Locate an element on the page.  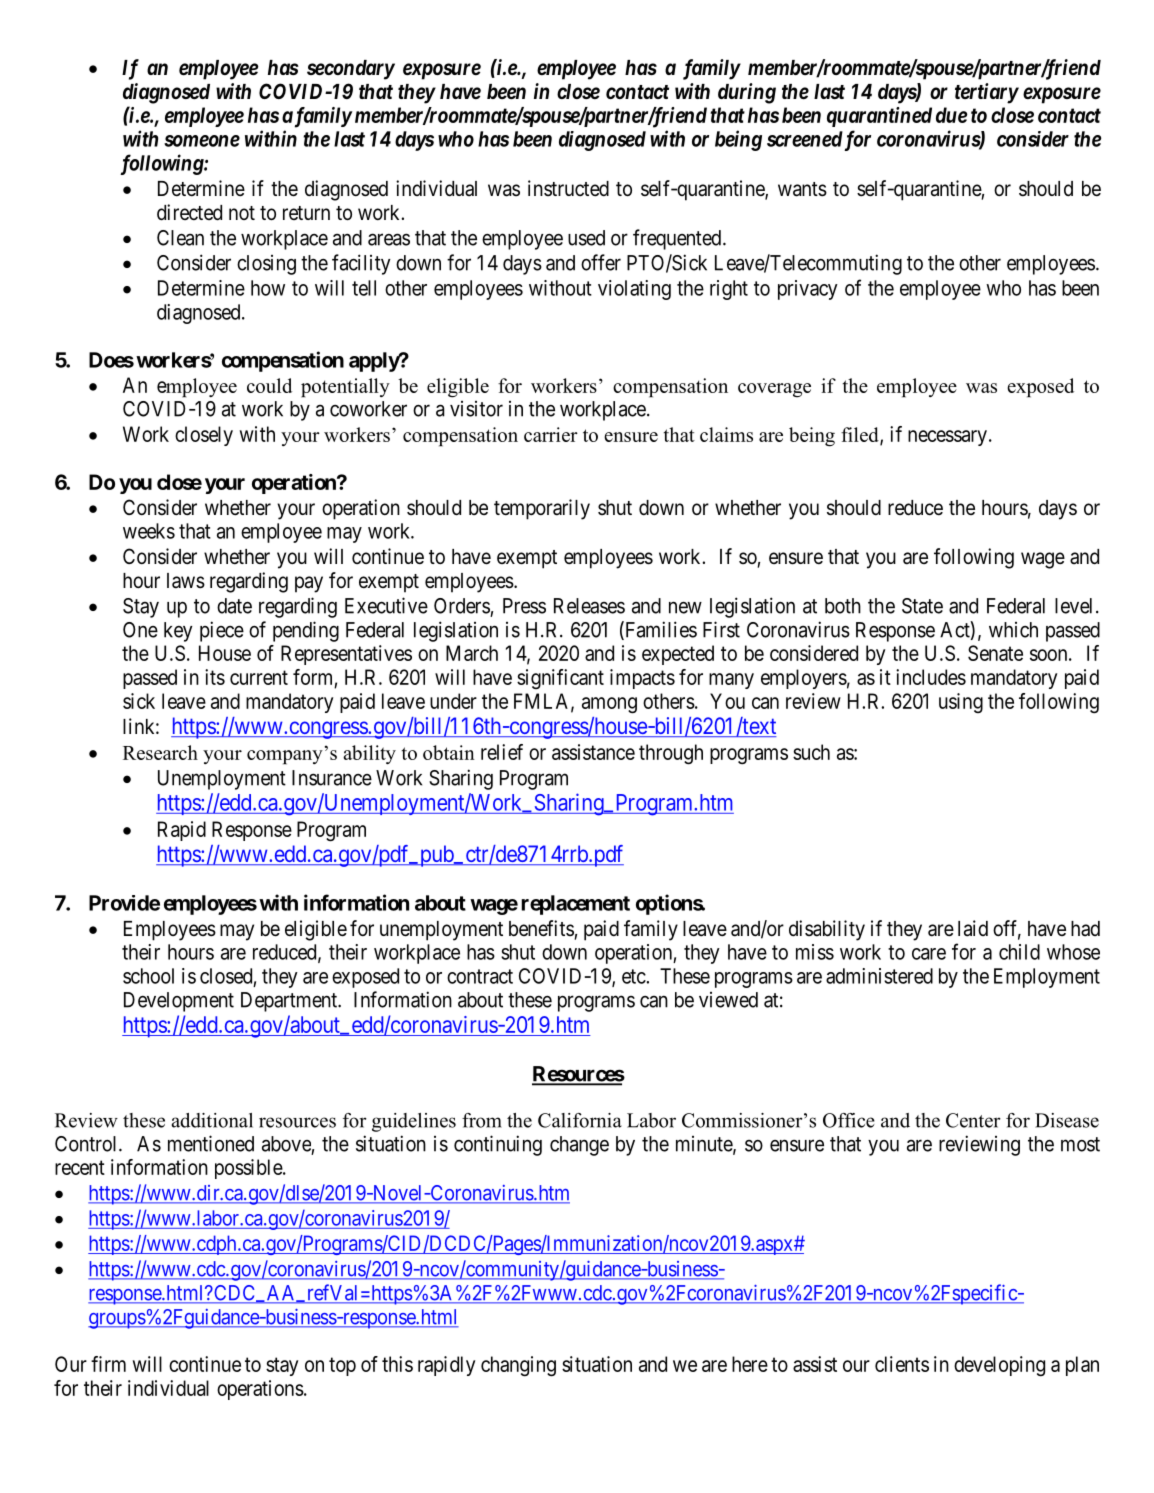
instructed is located at coordinates (568, 188).
